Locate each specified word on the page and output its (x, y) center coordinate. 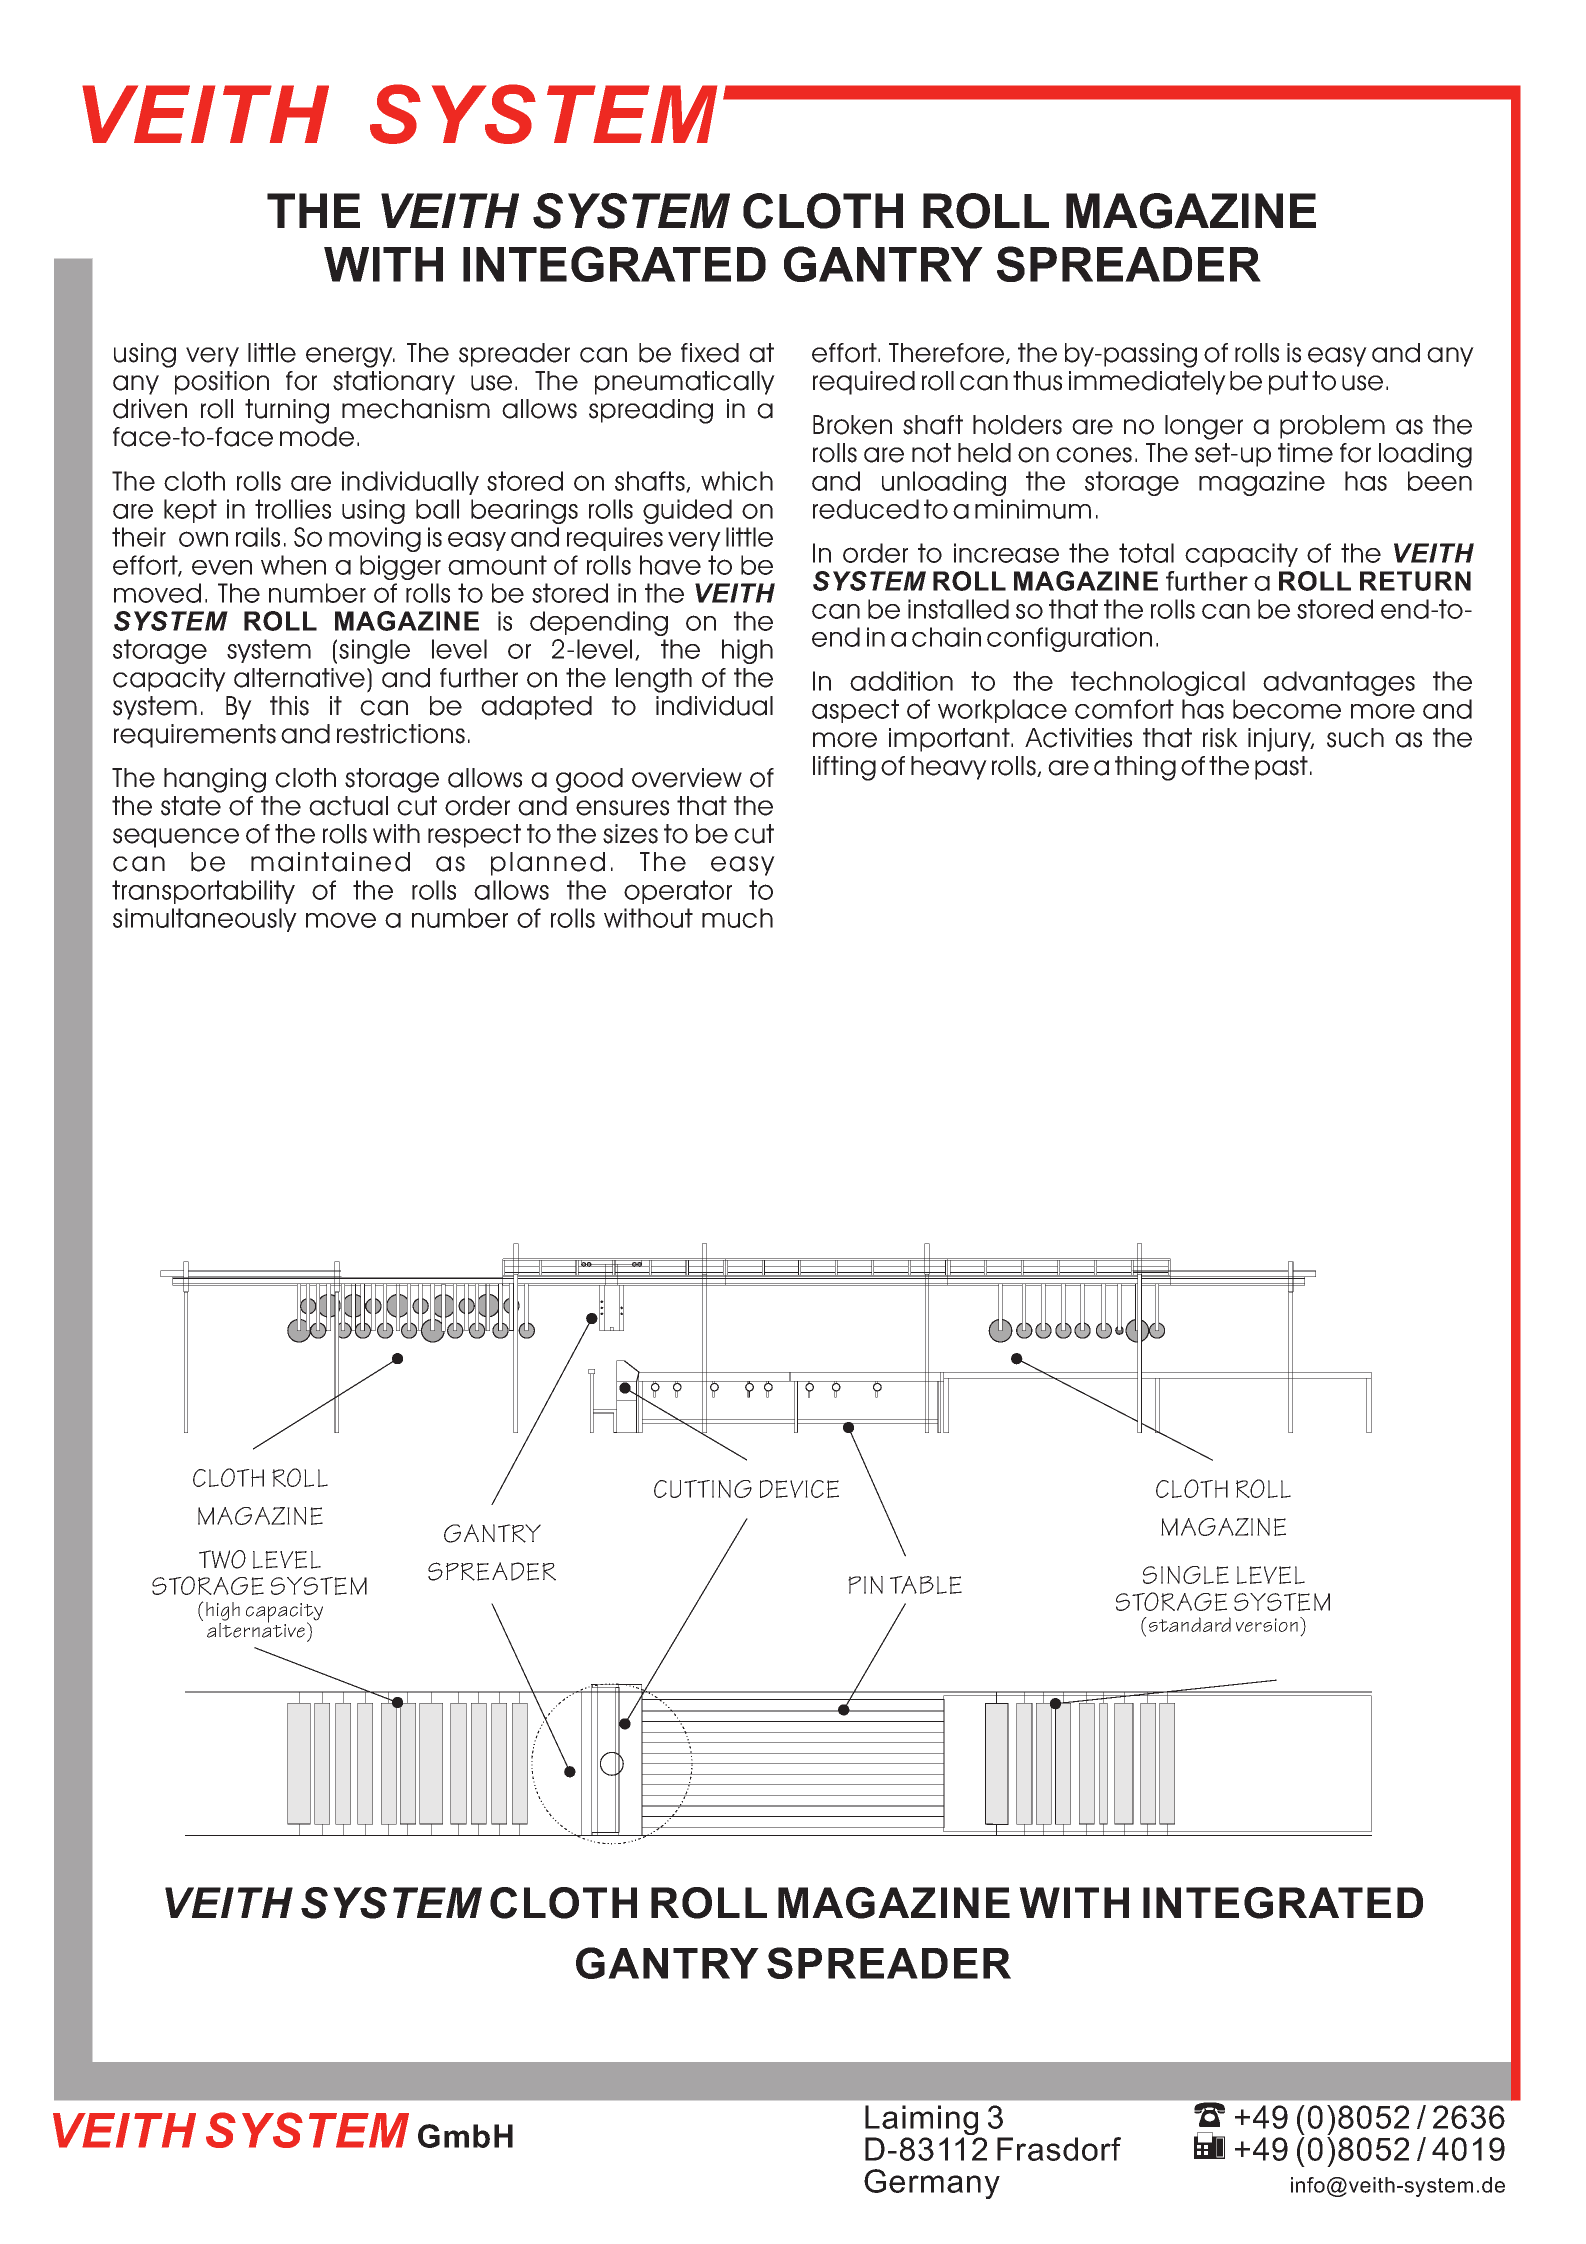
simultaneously (205, 920)
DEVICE (799, 1489)
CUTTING (703, 1489)
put (1288, 383)
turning (287, 411)
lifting (844, 768)
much (737, 918)
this (289, 706)
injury (1281, 740)
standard (1190, 1624)
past (1281, 768)
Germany (932, 2184)
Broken (852, 425)
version (1267, 1625)
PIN (865, 1585)
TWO (222, 1559)
